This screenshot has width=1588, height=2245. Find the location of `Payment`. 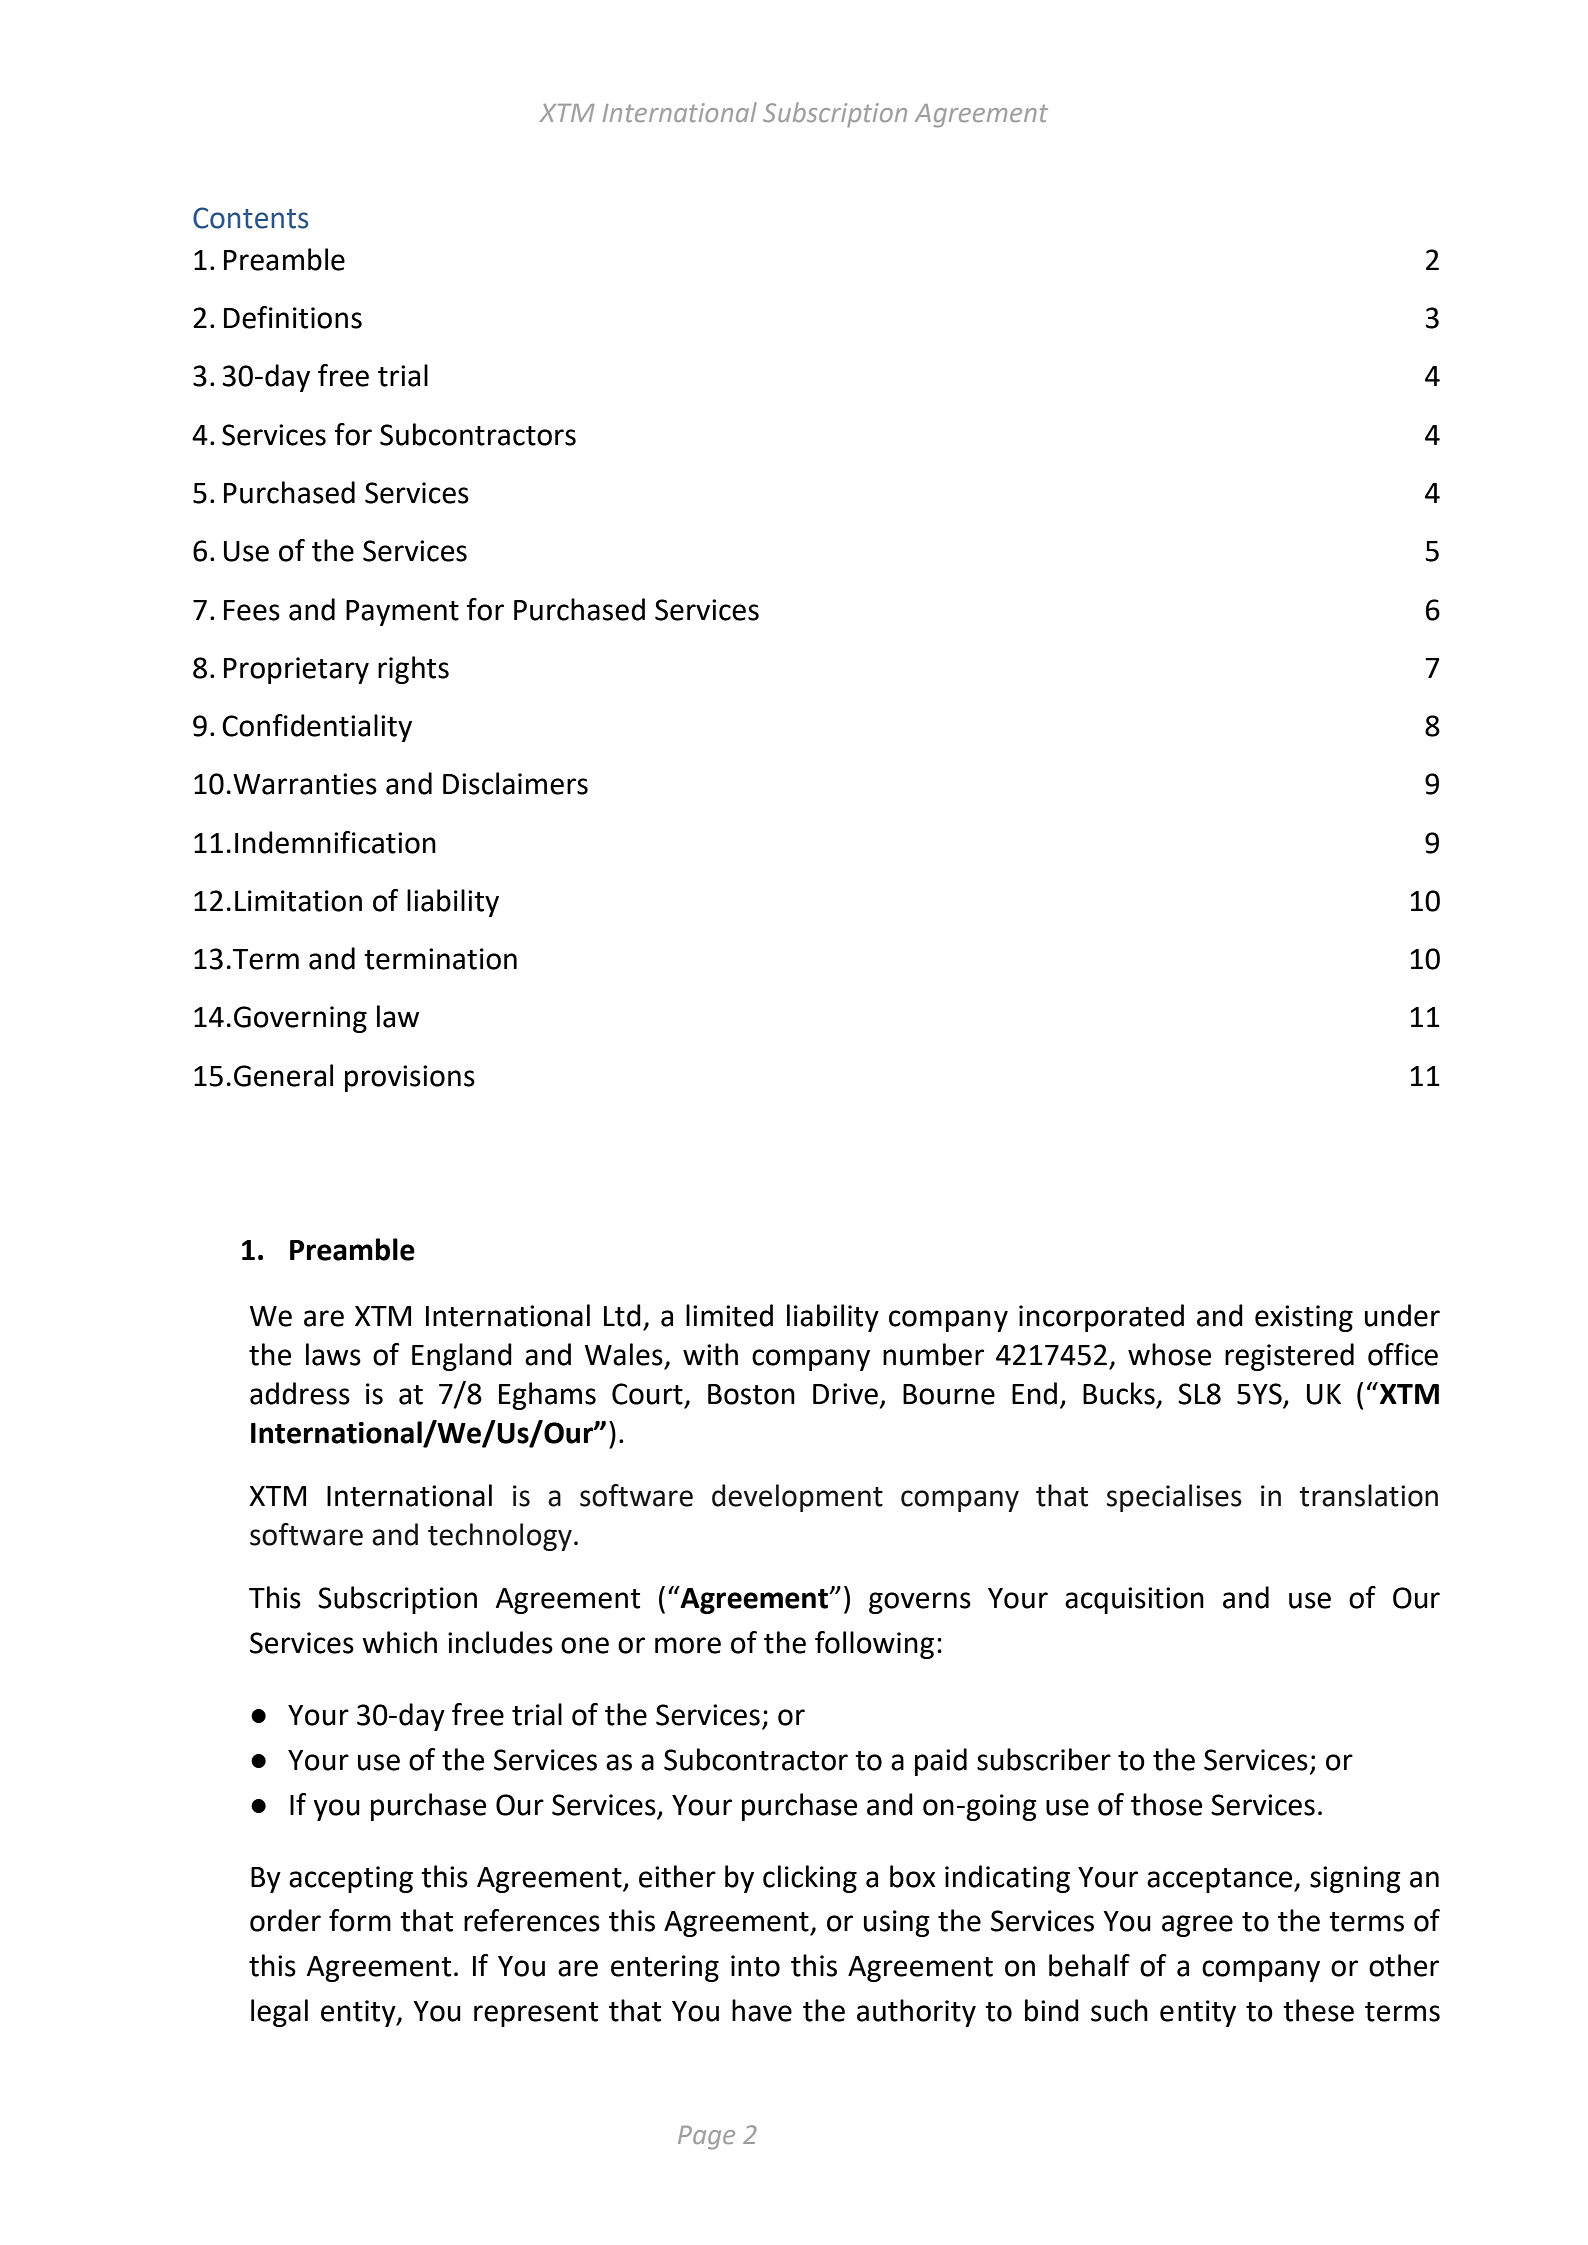

Payment is located at coordinates (402, 613).
